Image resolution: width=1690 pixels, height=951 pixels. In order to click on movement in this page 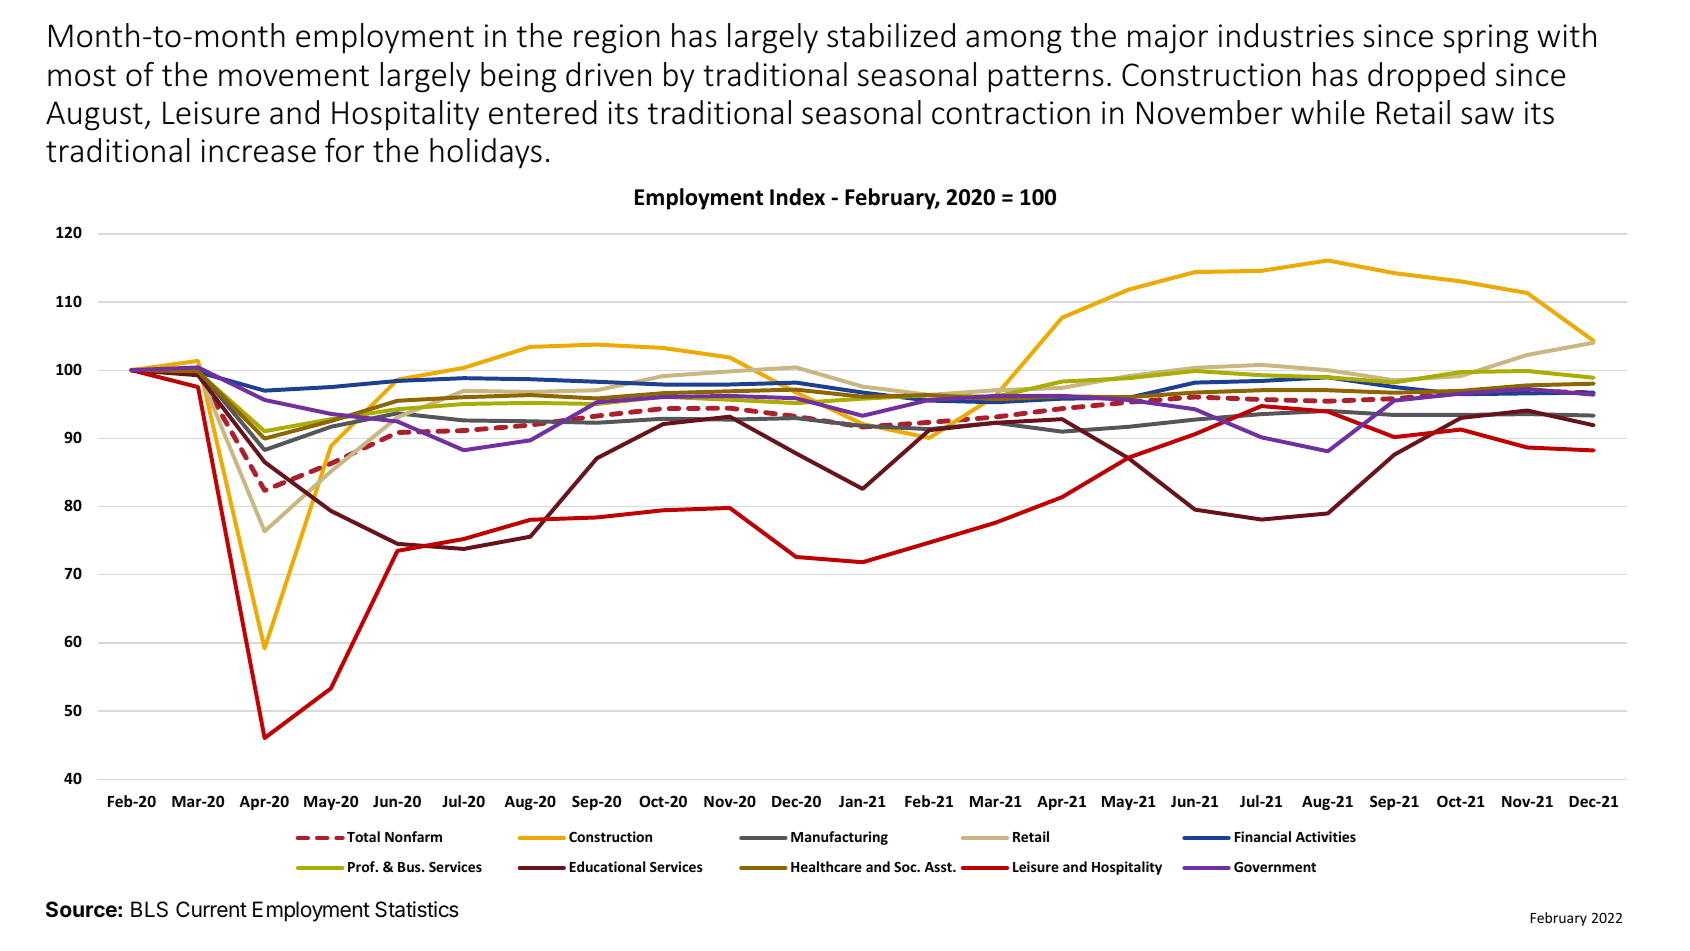, I will do `click(294, 76)`.
